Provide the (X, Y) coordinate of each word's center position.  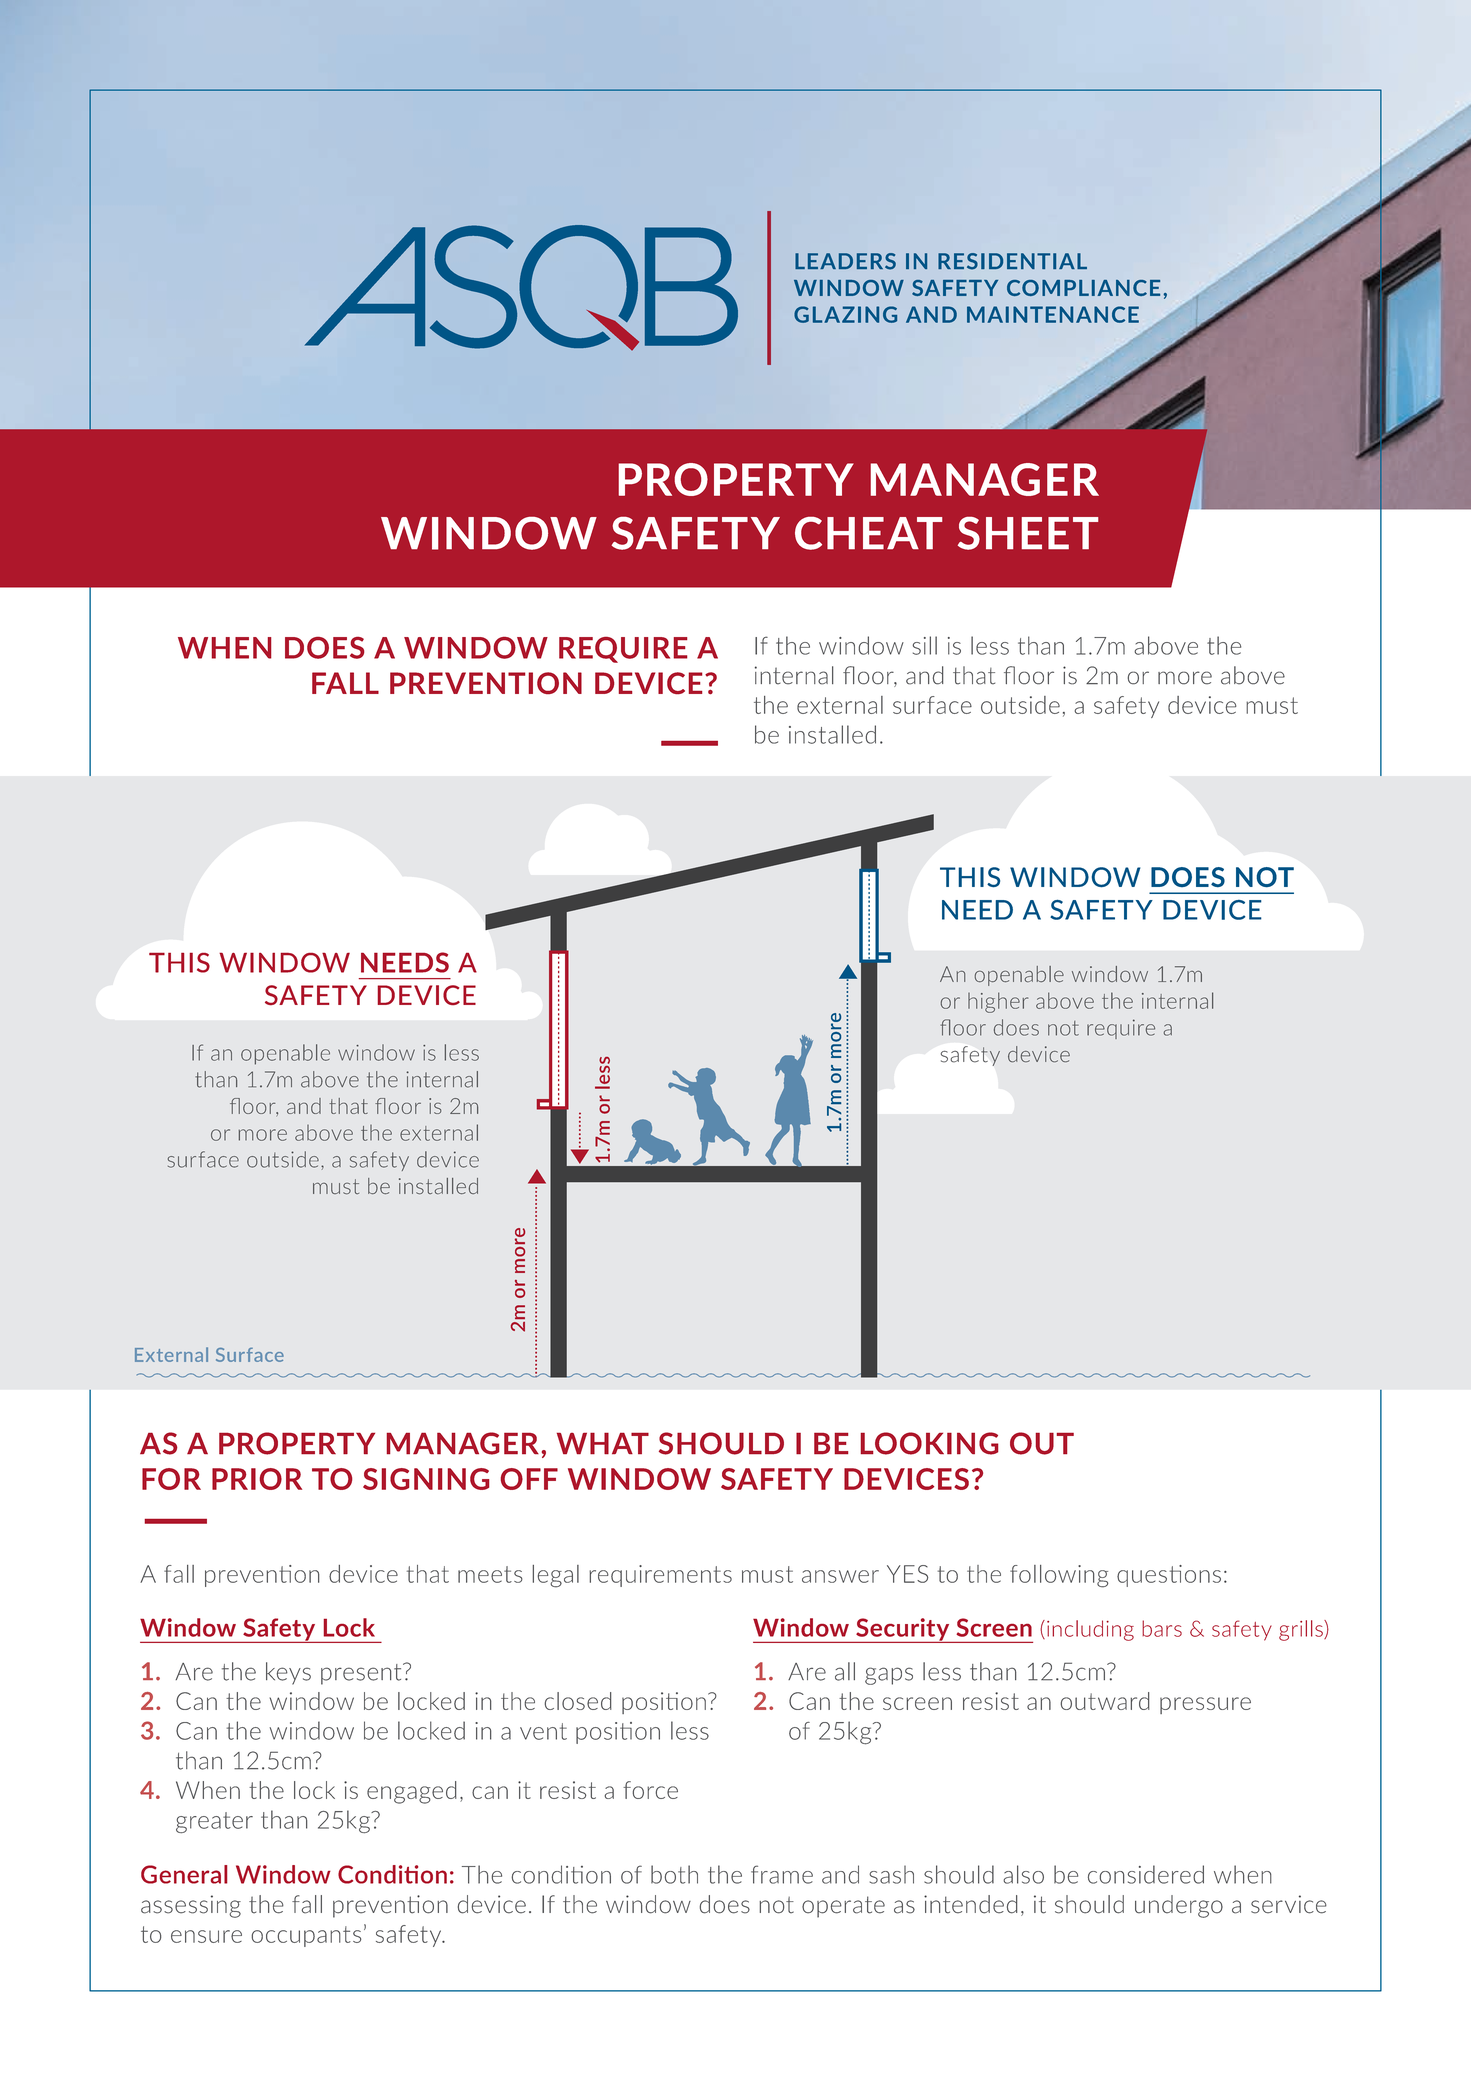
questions (1169, 1576)
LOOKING (929, 1443)
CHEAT (868, 533)
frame (782, 1874)
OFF (529, 1479)
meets (490, 1574)
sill (924, 645)
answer (840, 1576)
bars (1162, 1628)
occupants (306, 1936)
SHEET (1028, 533)
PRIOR (257, 1479)
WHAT (603, 1443)
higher (998, 1002)
